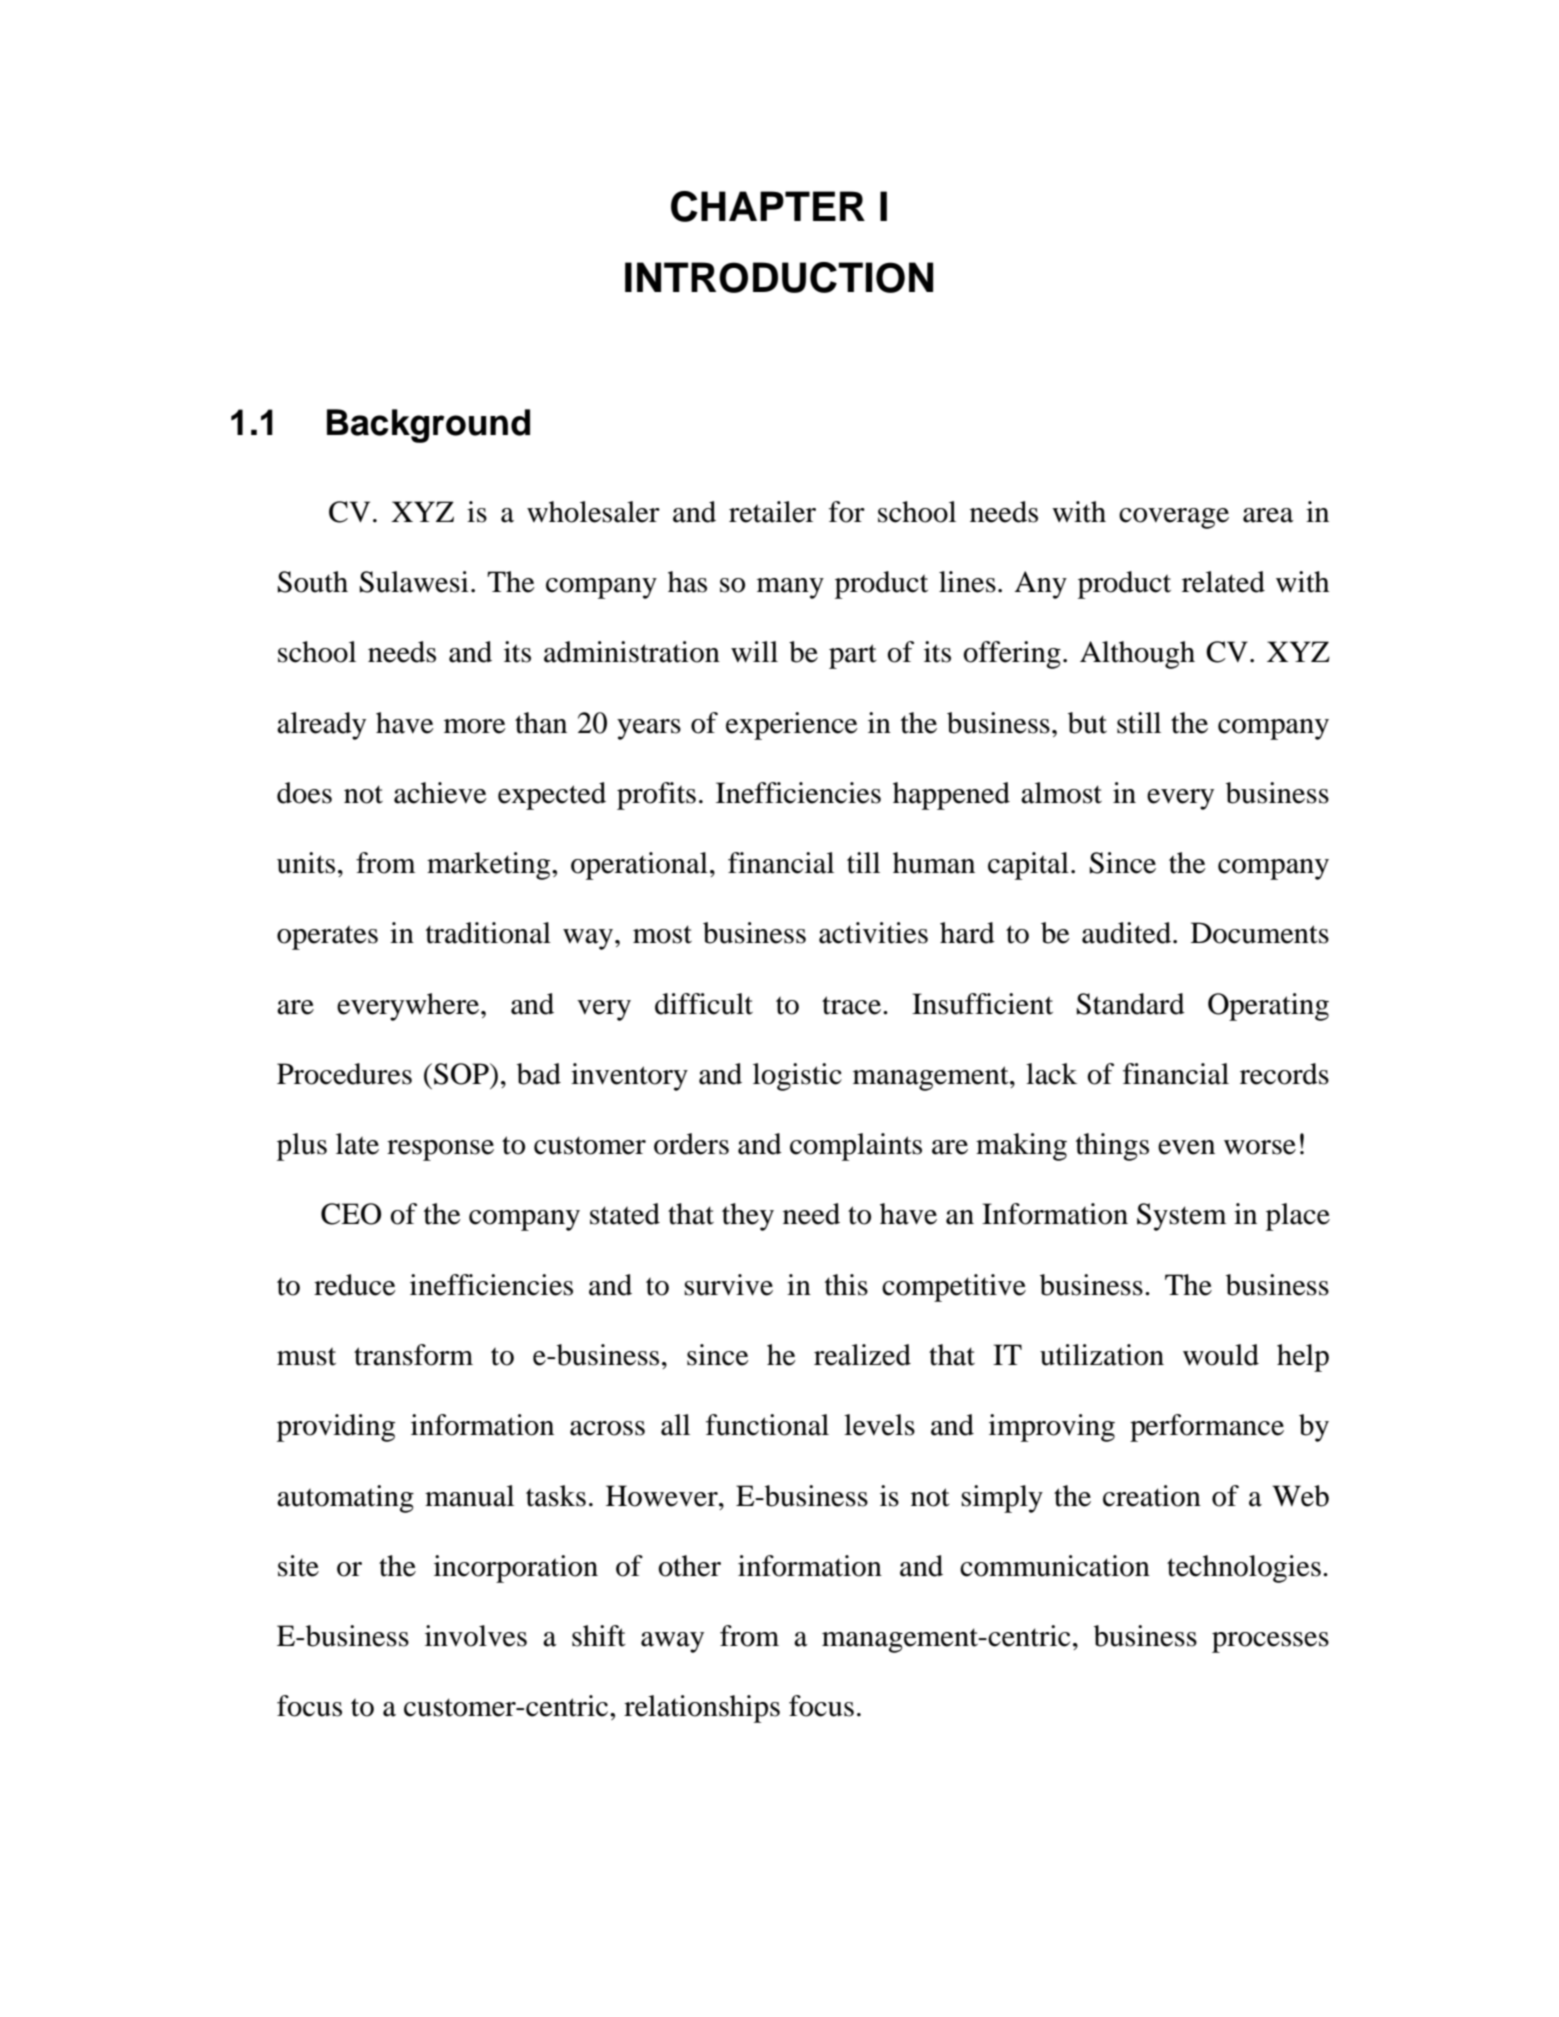  Describe the element at coordinates (475, 726) in the page. I see `more` at that location.
